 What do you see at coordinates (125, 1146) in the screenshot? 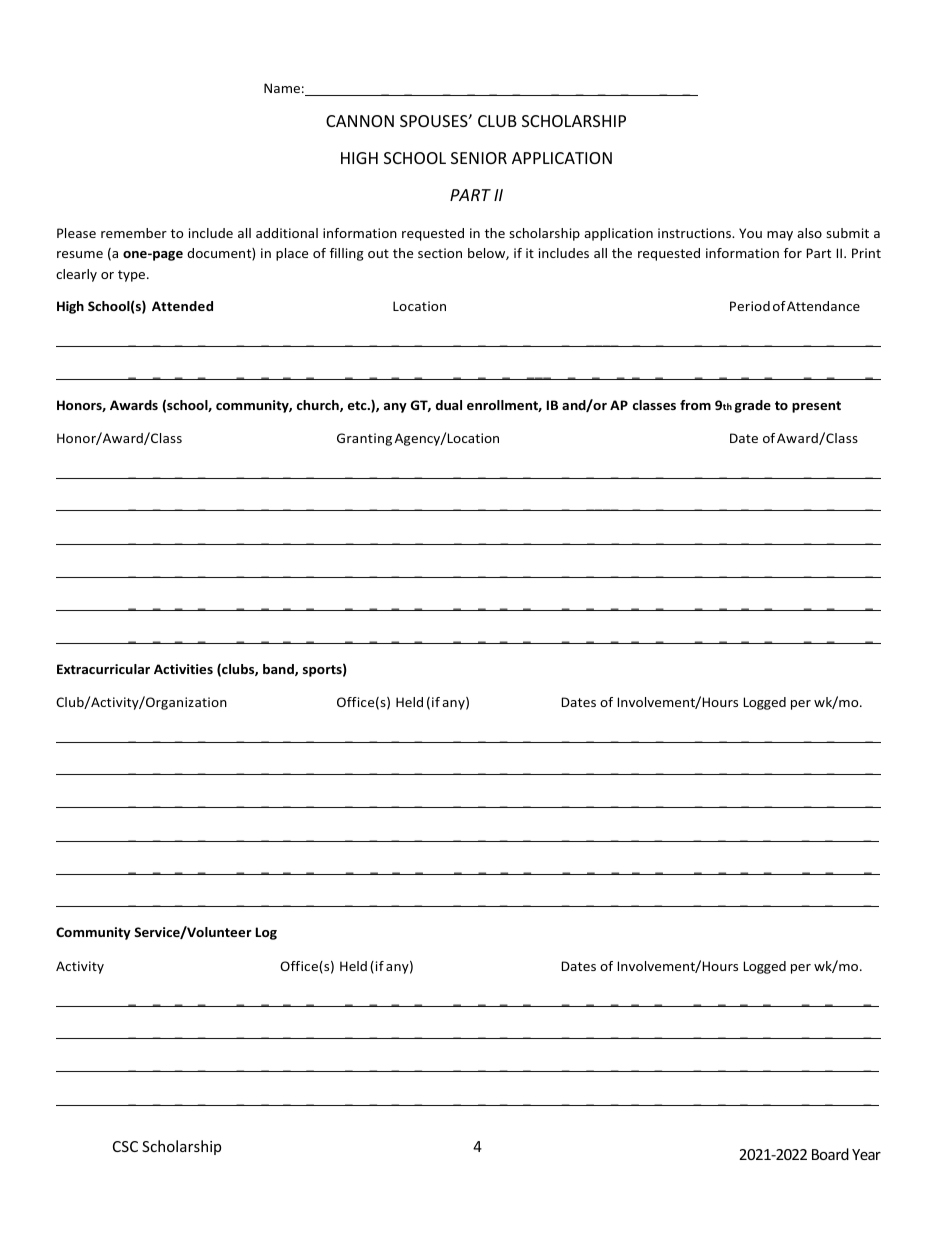
I see `CSC` at bounding box center [125, 1146].
